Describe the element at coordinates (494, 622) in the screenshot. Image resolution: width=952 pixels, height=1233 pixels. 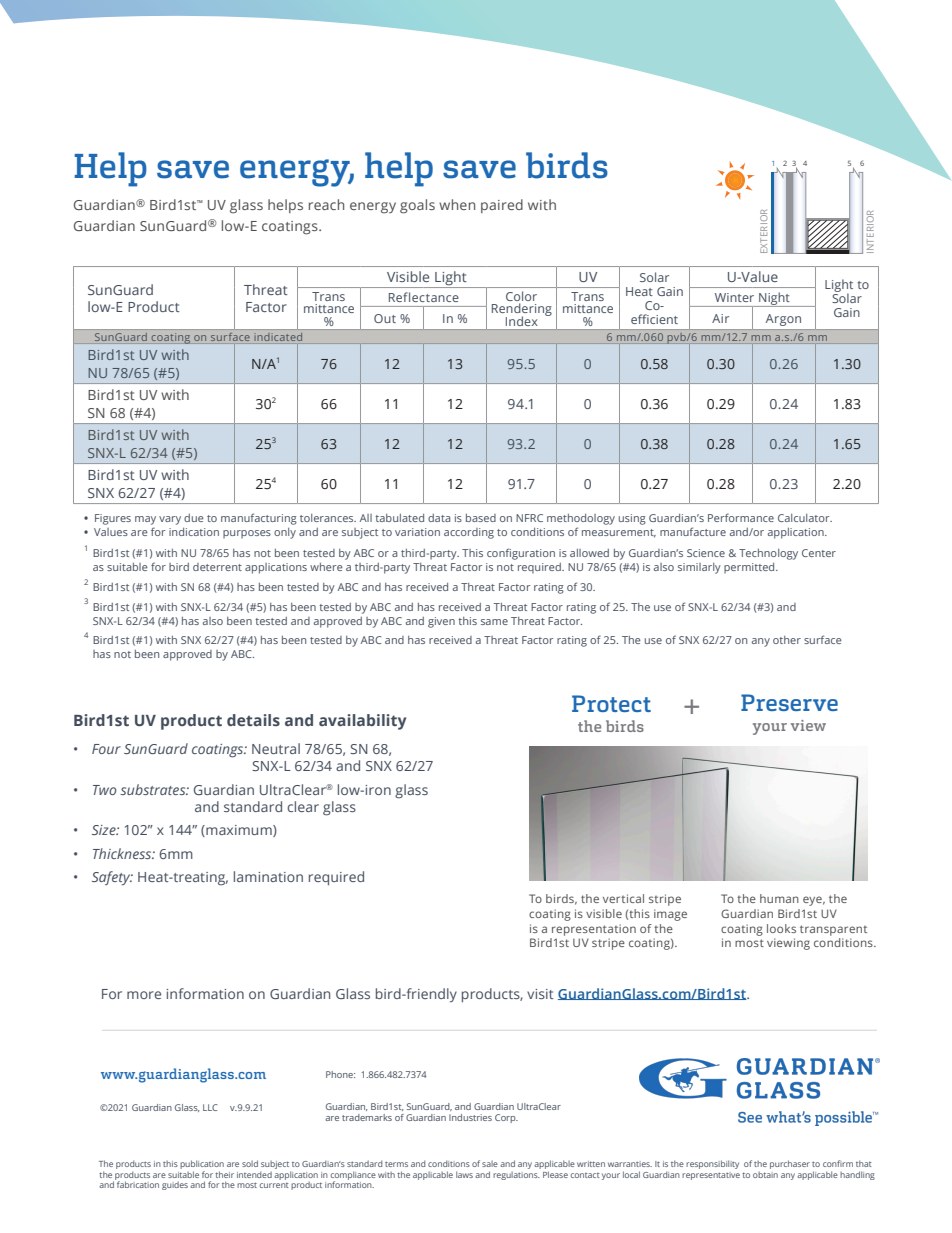
I see `same` at that location.
